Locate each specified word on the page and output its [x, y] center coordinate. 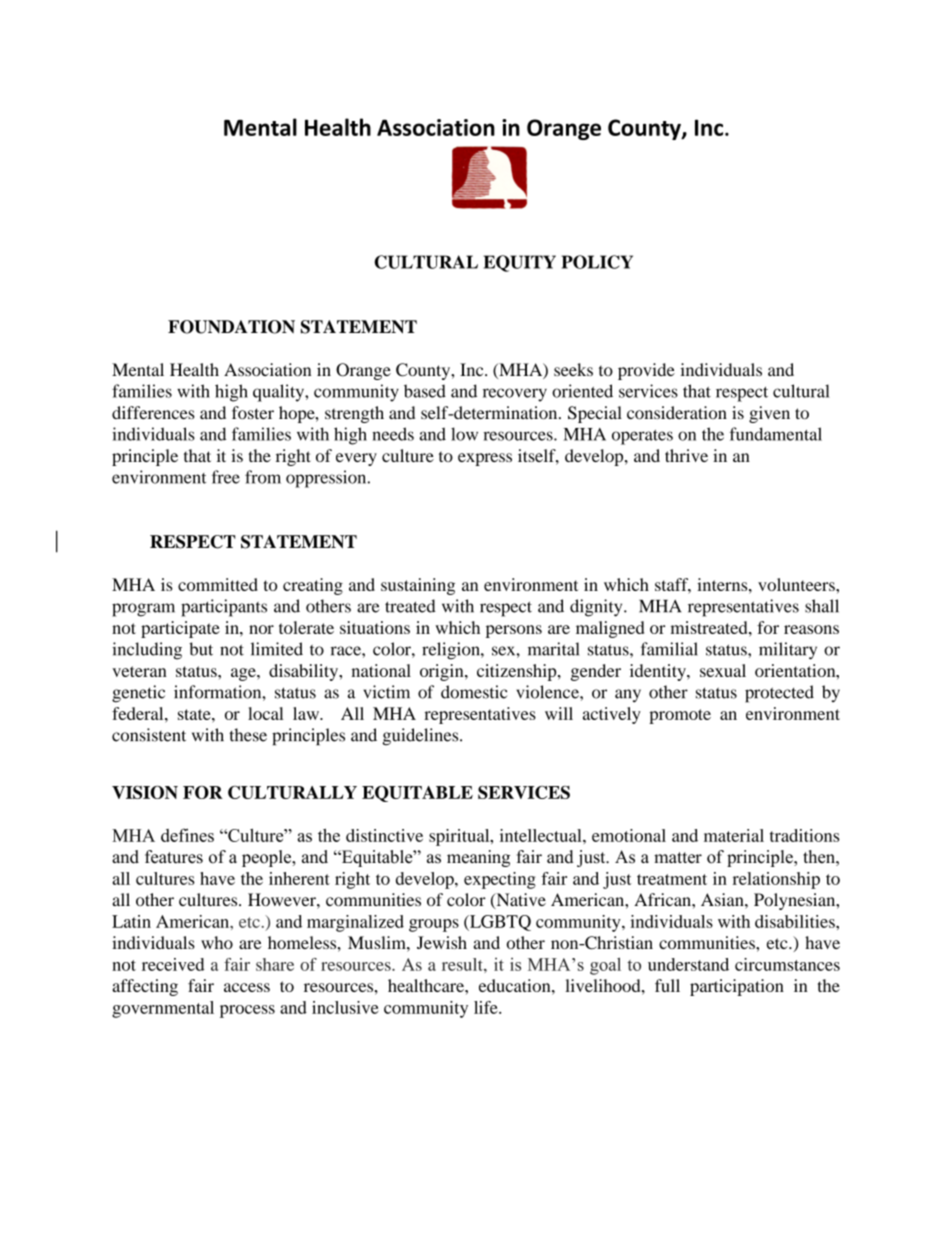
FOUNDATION [231, 327]
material [734, 835]
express [485, 459]
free [226, 477]
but [201, 649]
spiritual [460, 837]
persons [514, 631]
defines [187, 835]
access [247, 987]
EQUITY [519, 263]
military [788, 651]
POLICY [597, 262]
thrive [686, 455]
